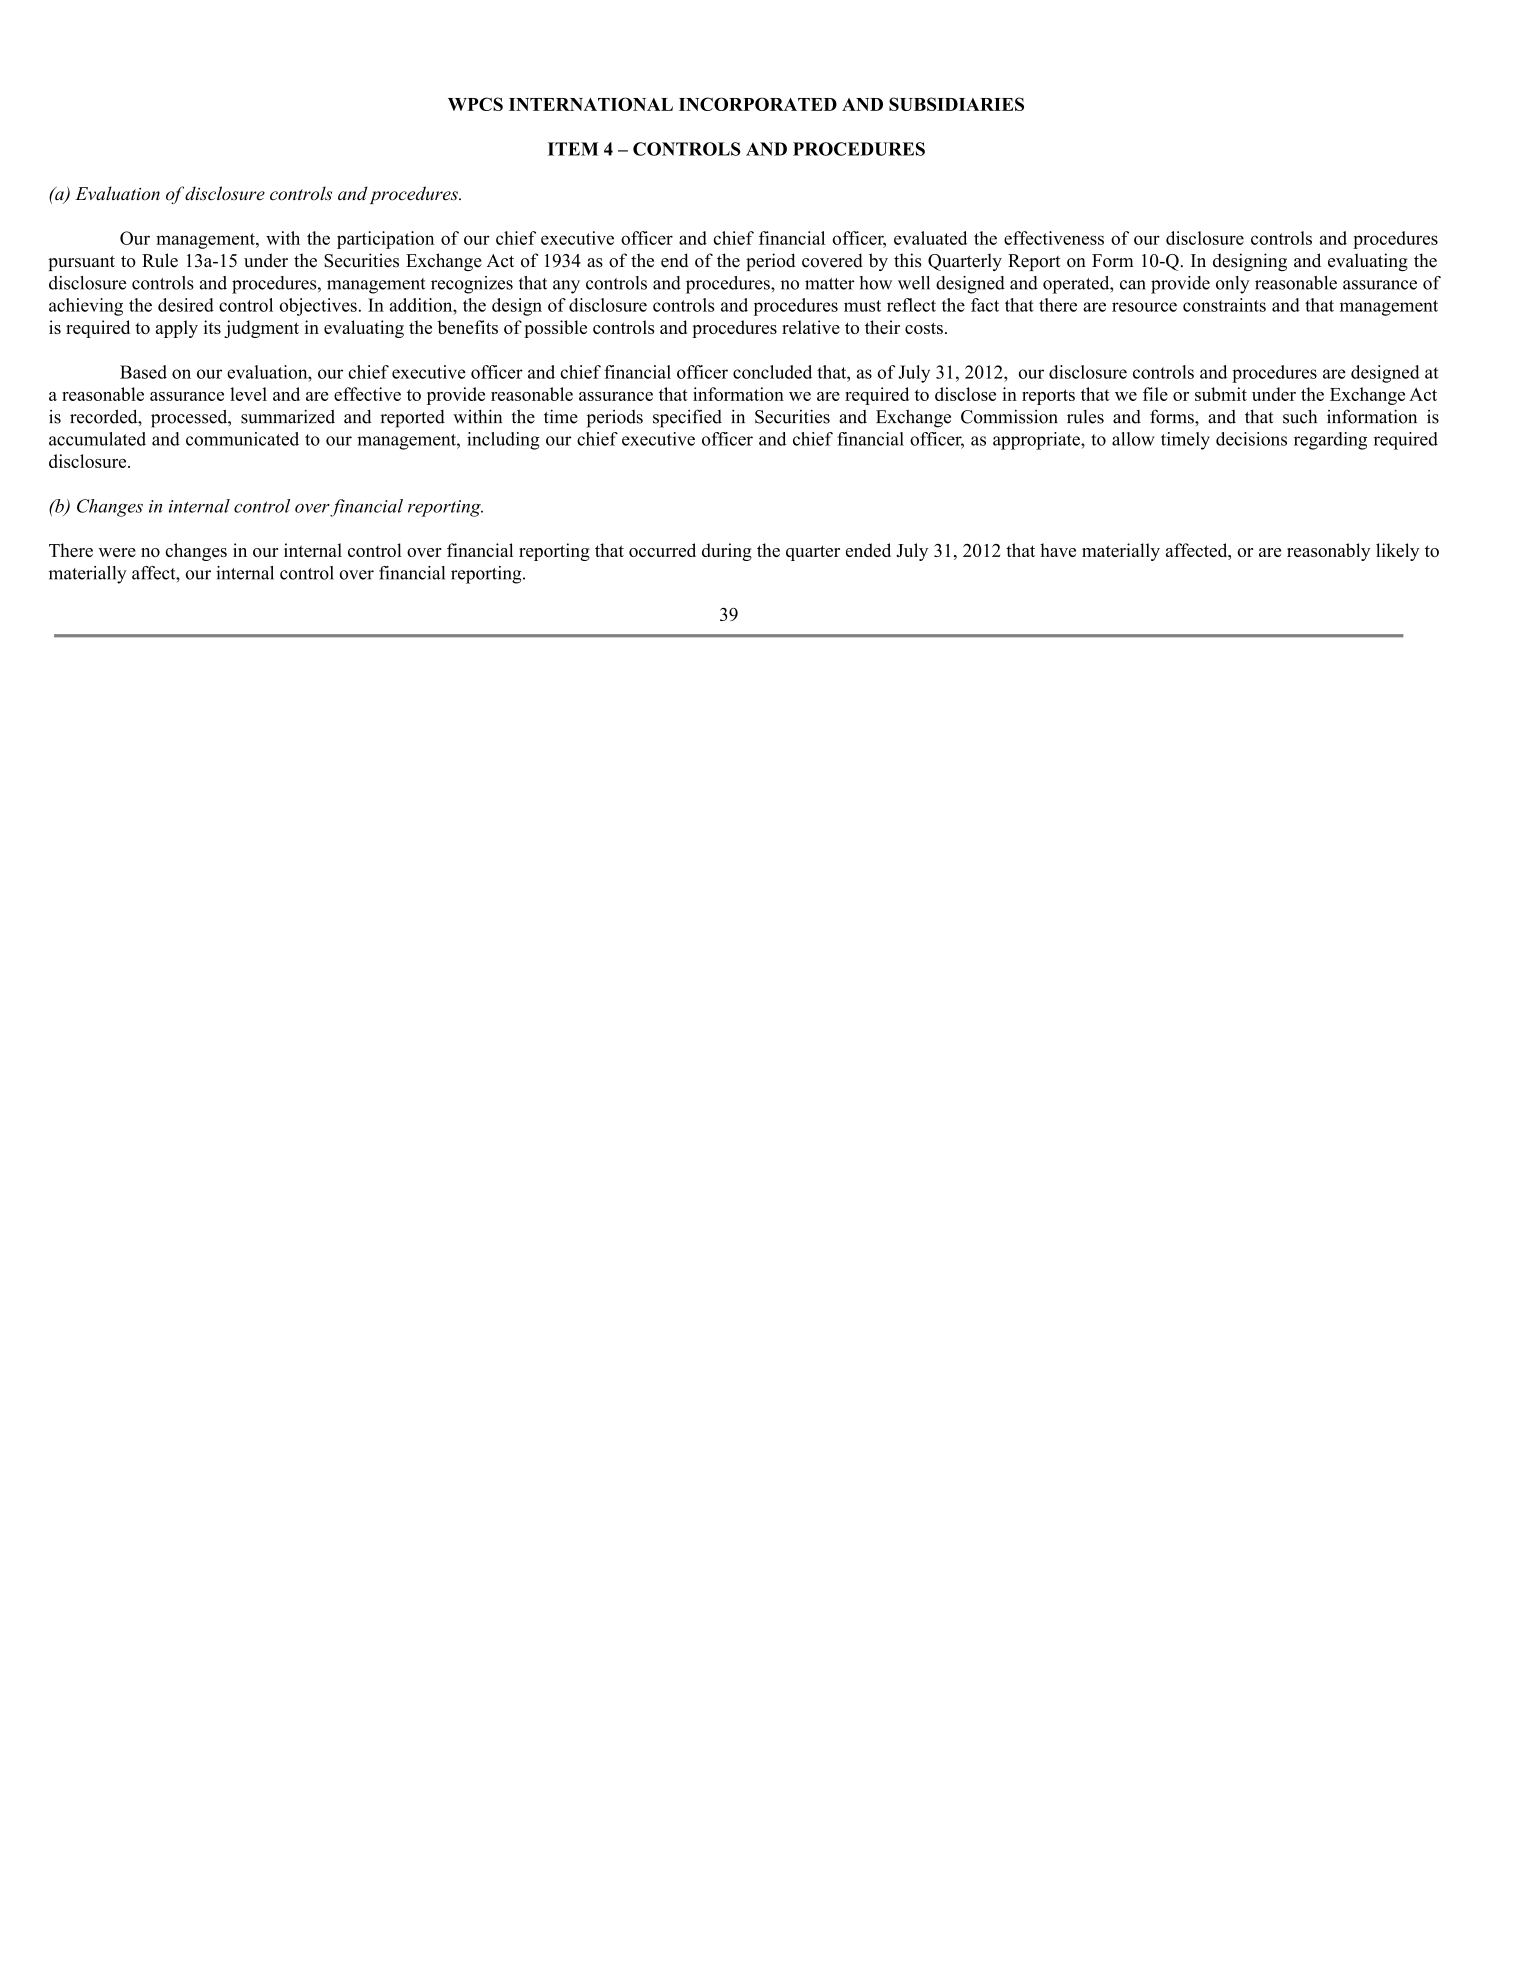  Describe the element at coordinates (1221, 394) in the screenshot. I see `submit` at that location.
